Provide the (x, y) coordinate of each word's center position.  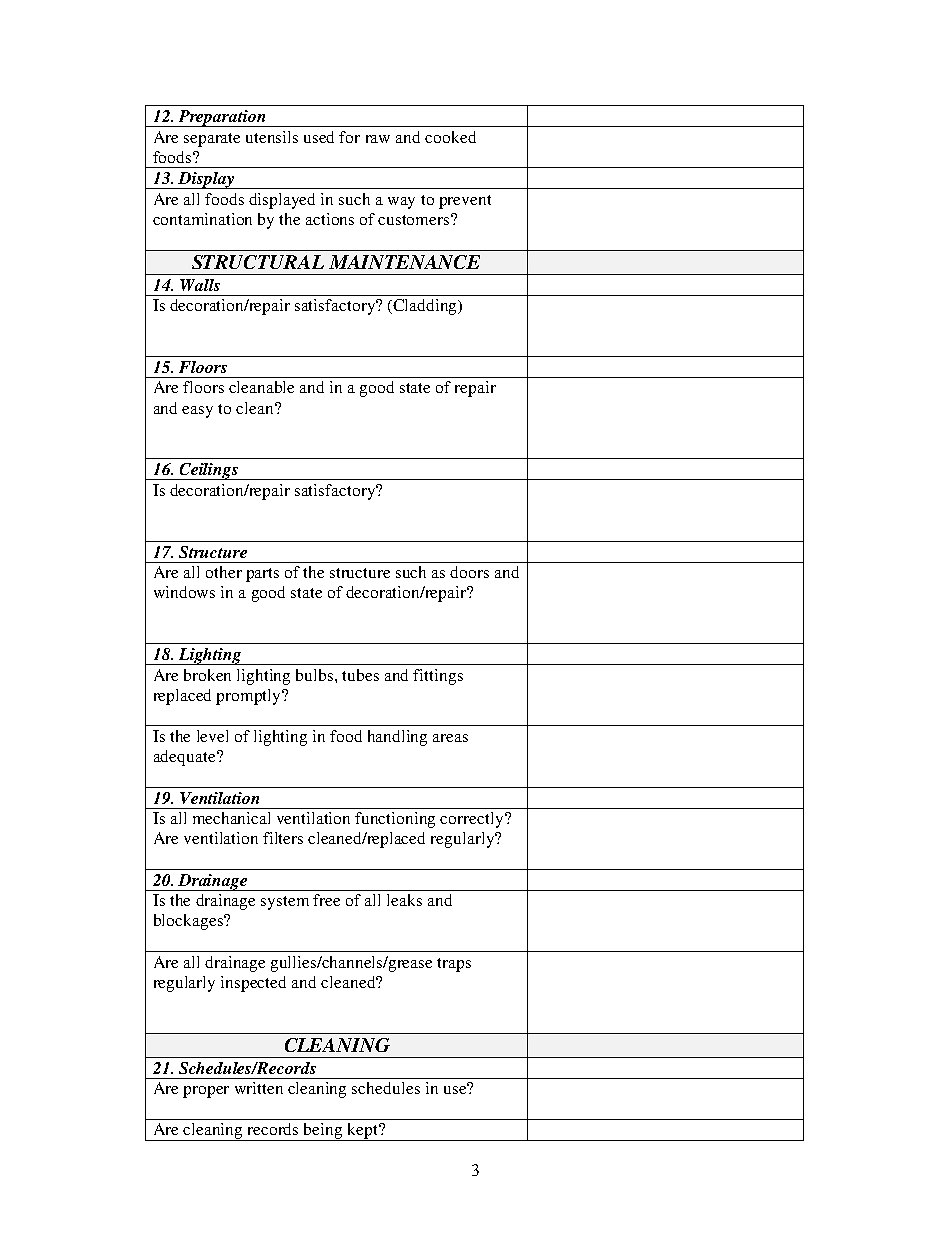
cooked (450, 137)
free (326, 900)
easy (197, 412)
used (319, 137)
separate (212, 140)
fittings (438, 677)
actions (330, 219)
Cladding (426, 307)
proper (206, 1092)
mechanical (231, 818)
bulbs (316, 675)
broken (207, 675)
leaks (404, 900)
